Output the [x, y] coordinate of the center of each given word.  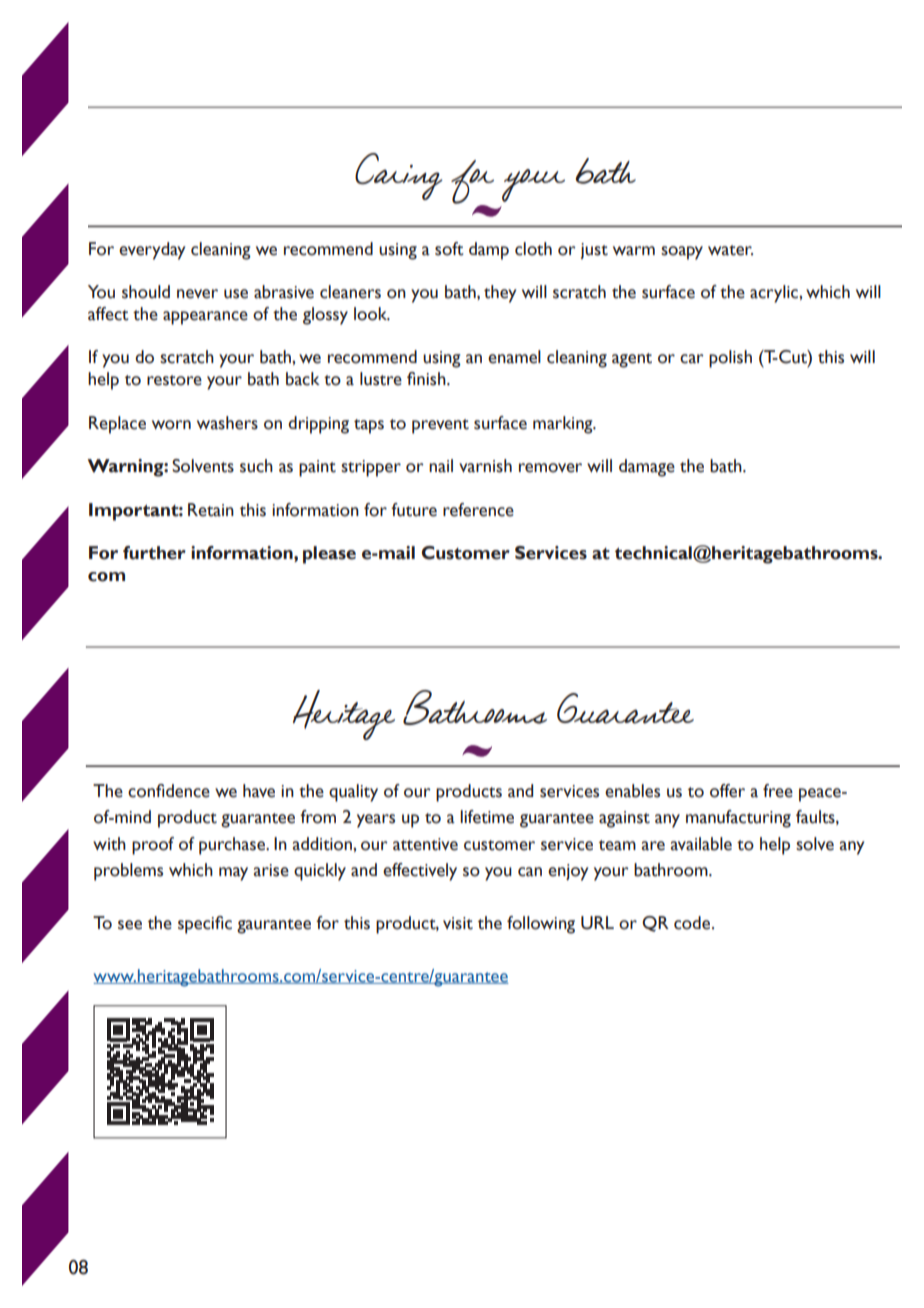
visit [458, 923]
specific [205, 925]
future [414, 510]
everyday [152, 251]
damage [647, 468]
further [154, 553]
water [730, 250]
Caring [399, 176]
